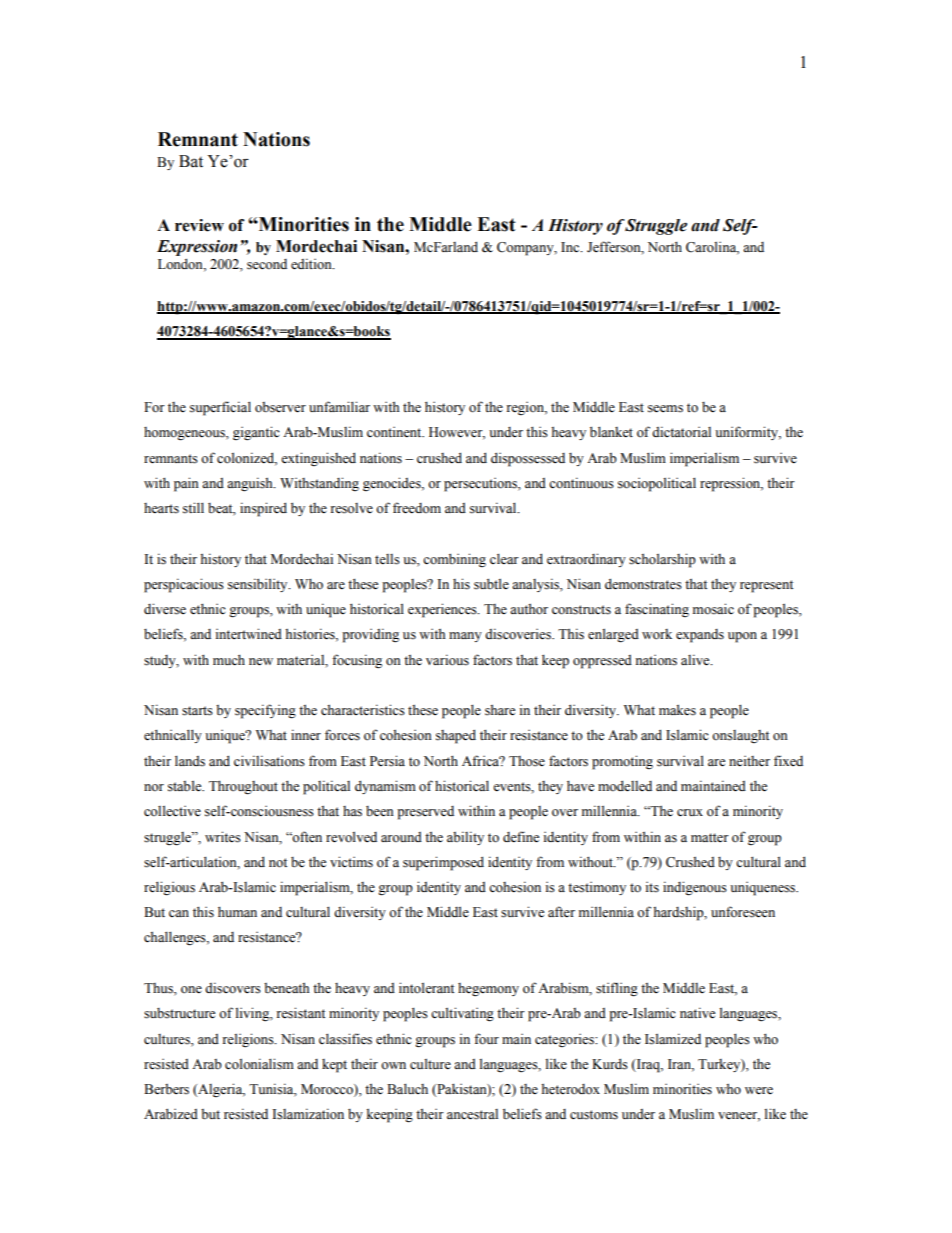  I want to click on Bat, so click(191, 161).
